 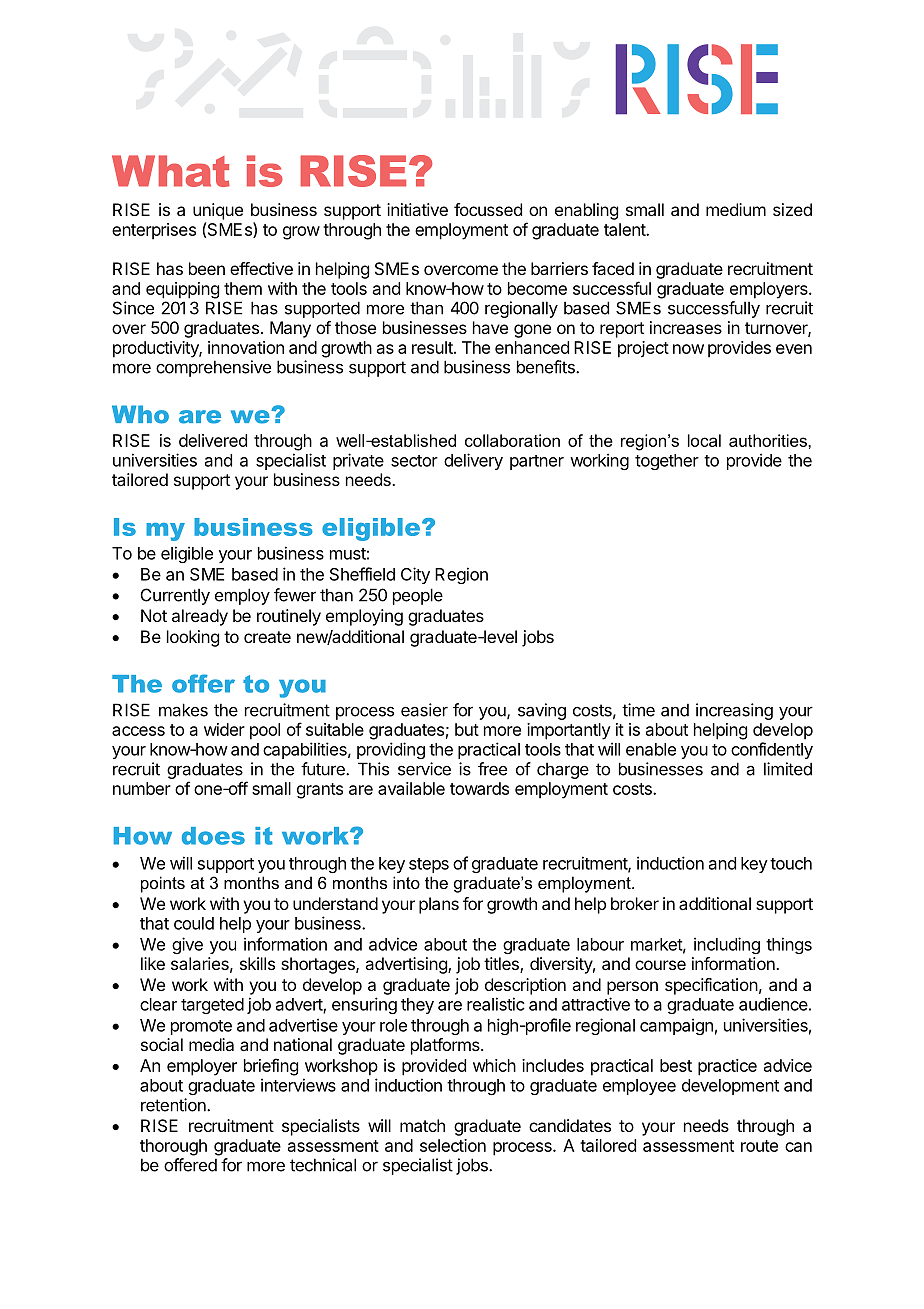 I want to click on does, so click(x=213, y=836).
